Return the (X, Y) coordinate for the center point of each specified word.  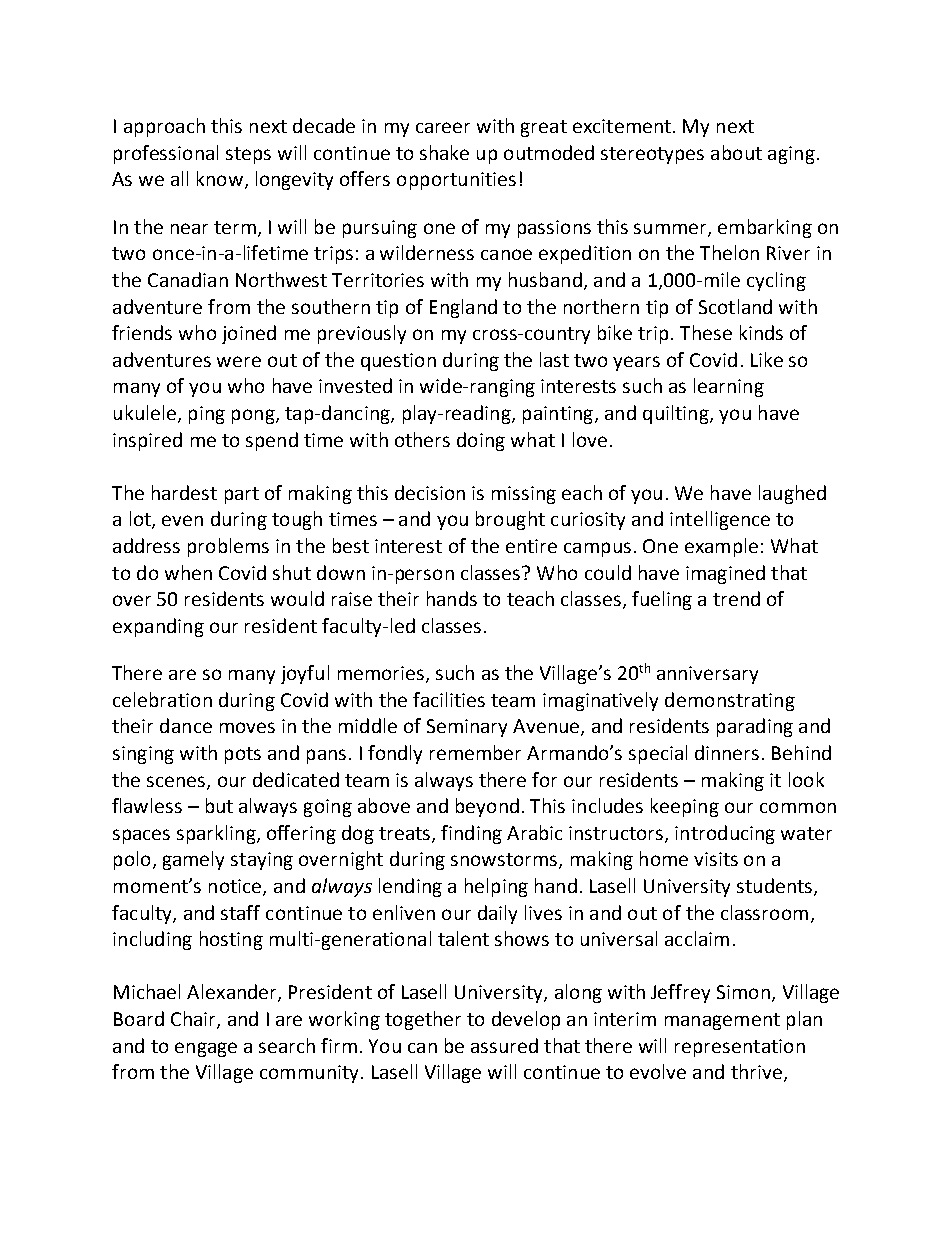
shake (444, 152)
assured (504, 1045)
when (188, 572)
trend (736, 598)
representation (740, 1048)
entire (531, 546)
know (220, 178)
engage (206, 1049)
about (736, 152)
